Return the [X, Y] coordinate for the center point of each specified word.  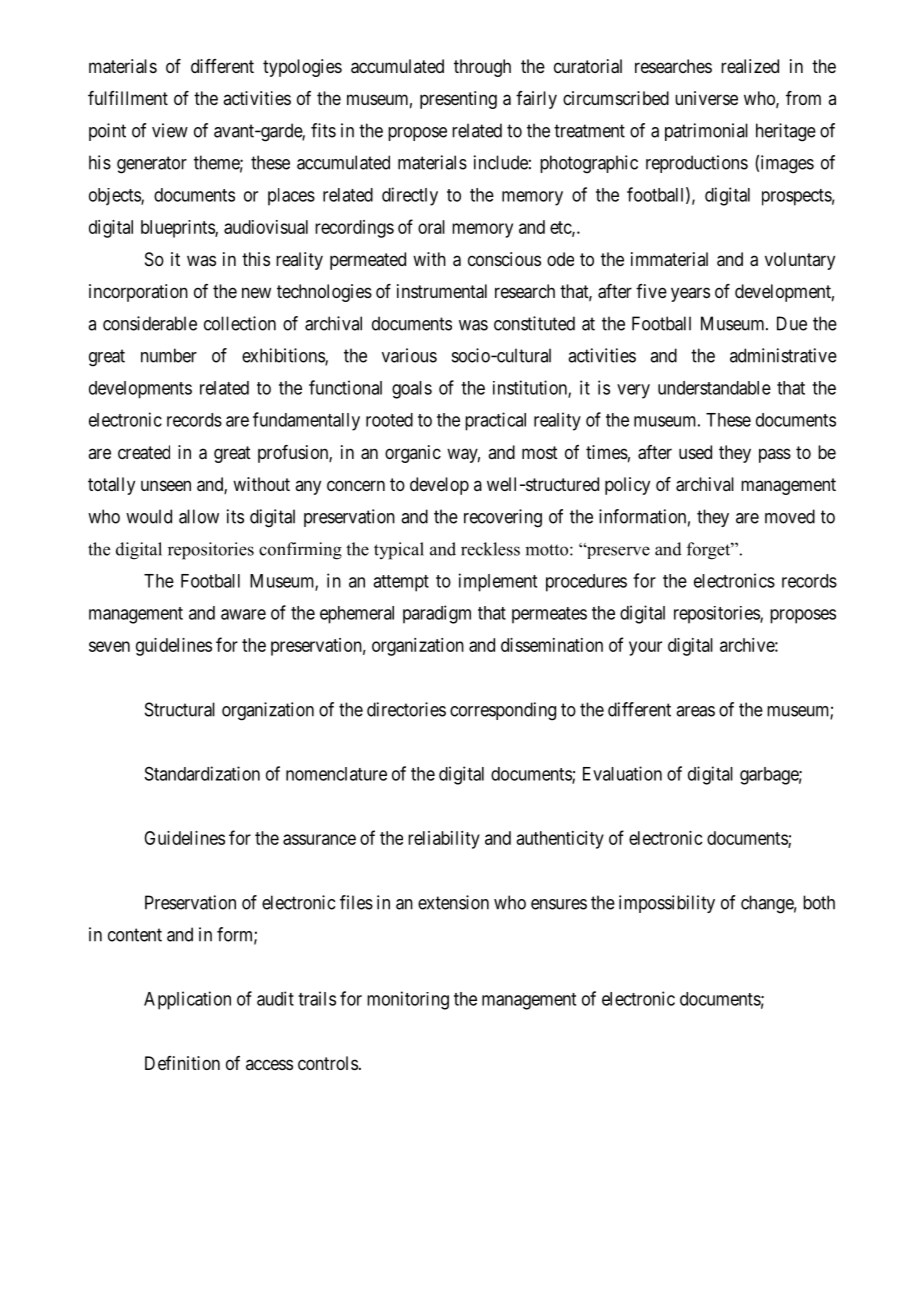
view [170, 130]
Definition [182, 1063]
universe [706, 98]
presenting [458, 100]
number [169, 355]
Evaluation [622, 773]
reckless [490, 549]
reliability [444, 840]
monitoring [408, 1000]
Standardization [202, 773]
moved [790, 516]
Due [792, 323]
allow [199, 516]
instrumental [442, 291]
